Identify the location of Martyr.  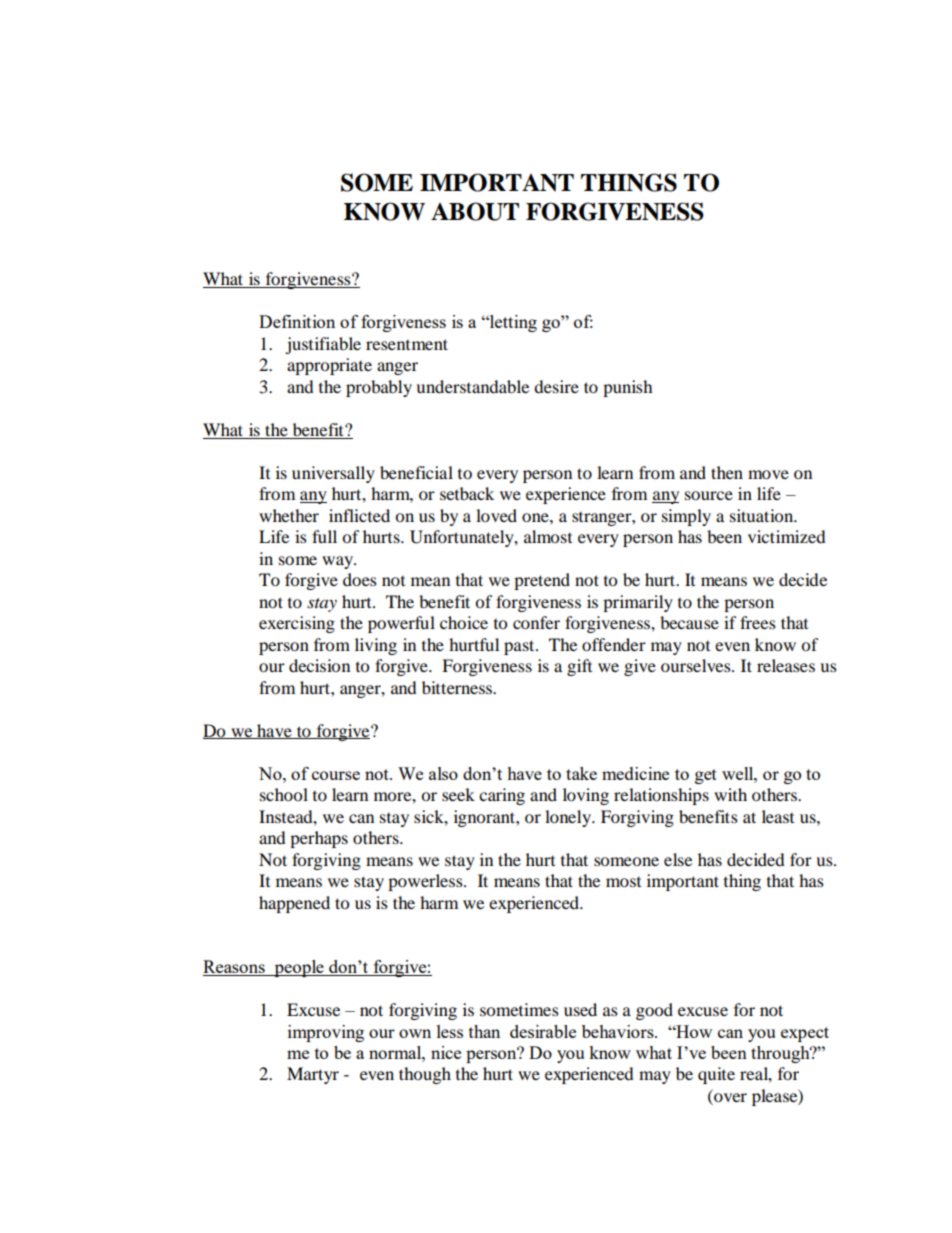
(313, 1075).
